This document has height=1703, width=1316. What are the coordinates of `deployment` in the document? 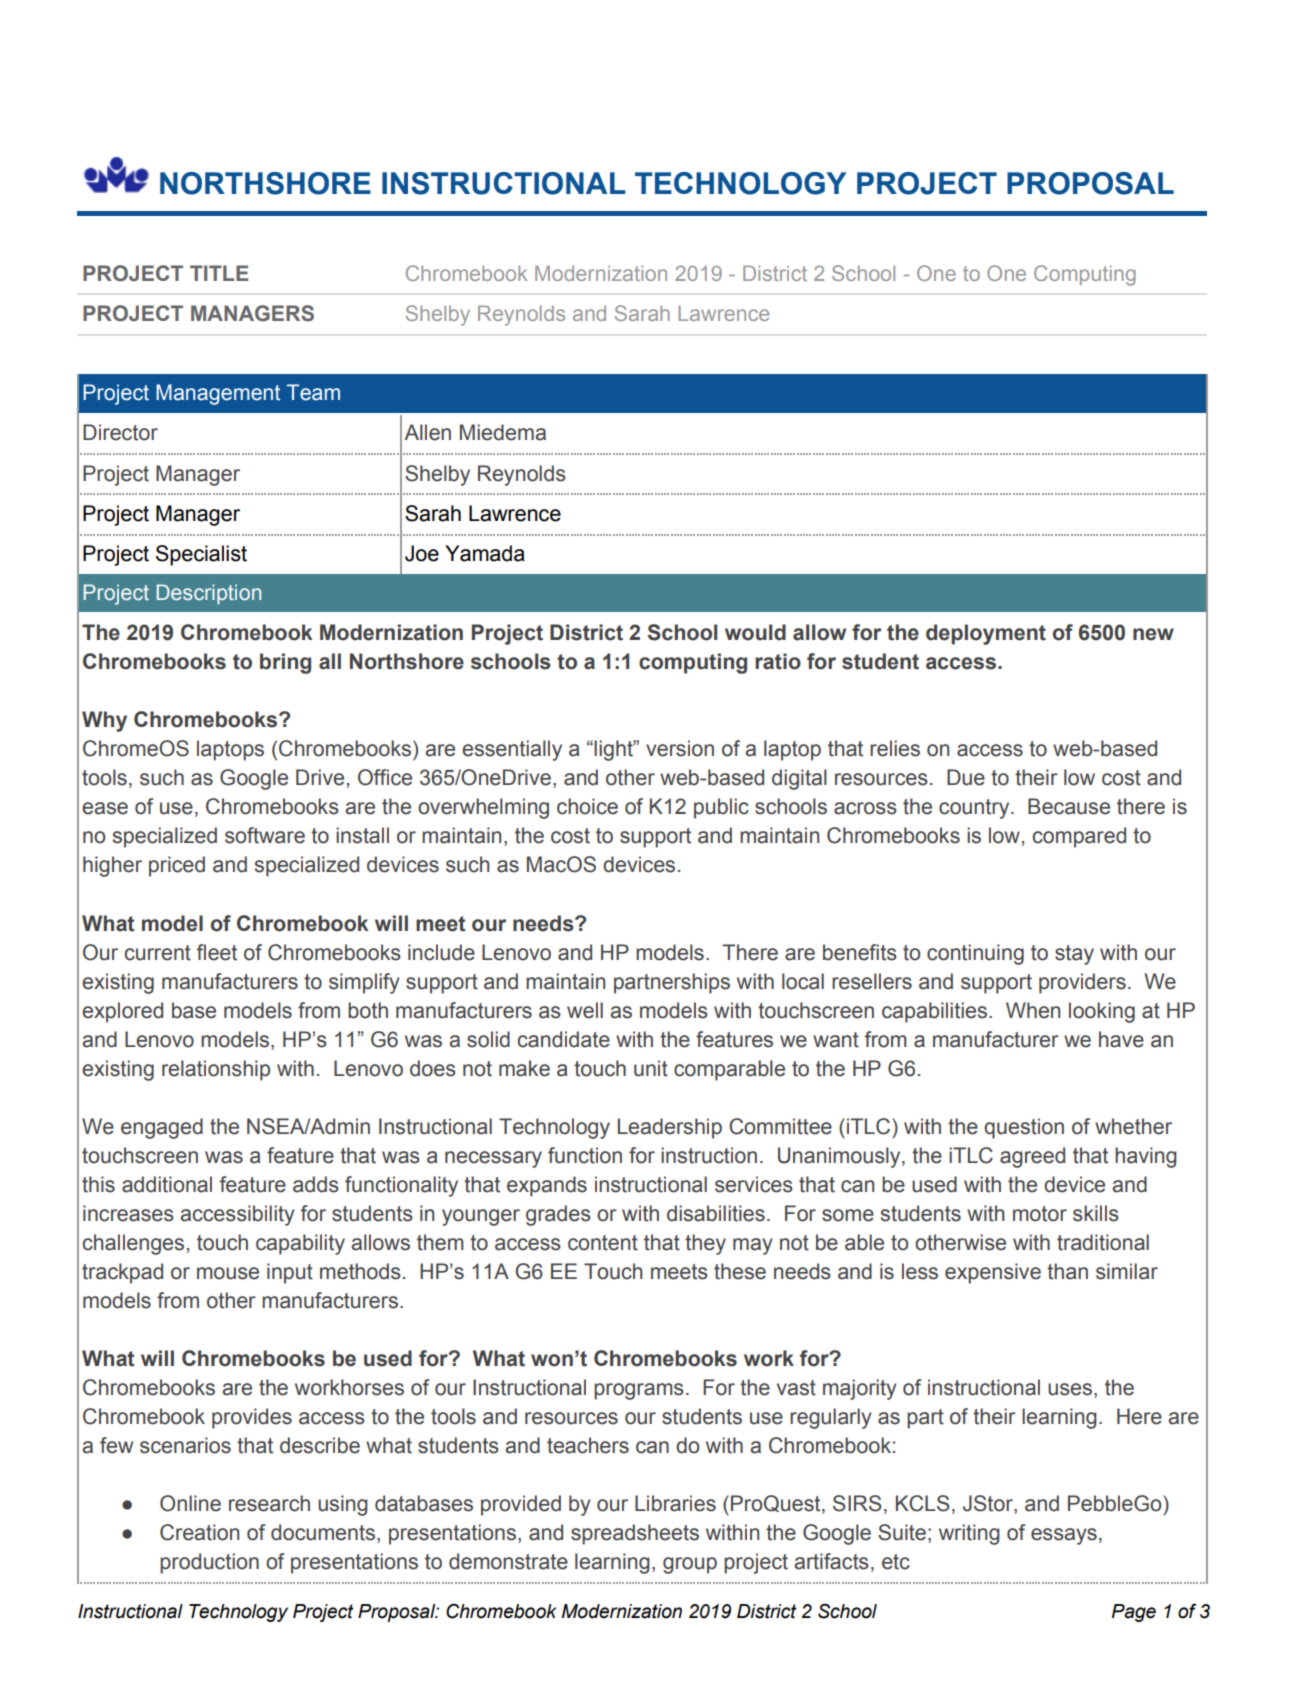 It's located at (986, 634).
